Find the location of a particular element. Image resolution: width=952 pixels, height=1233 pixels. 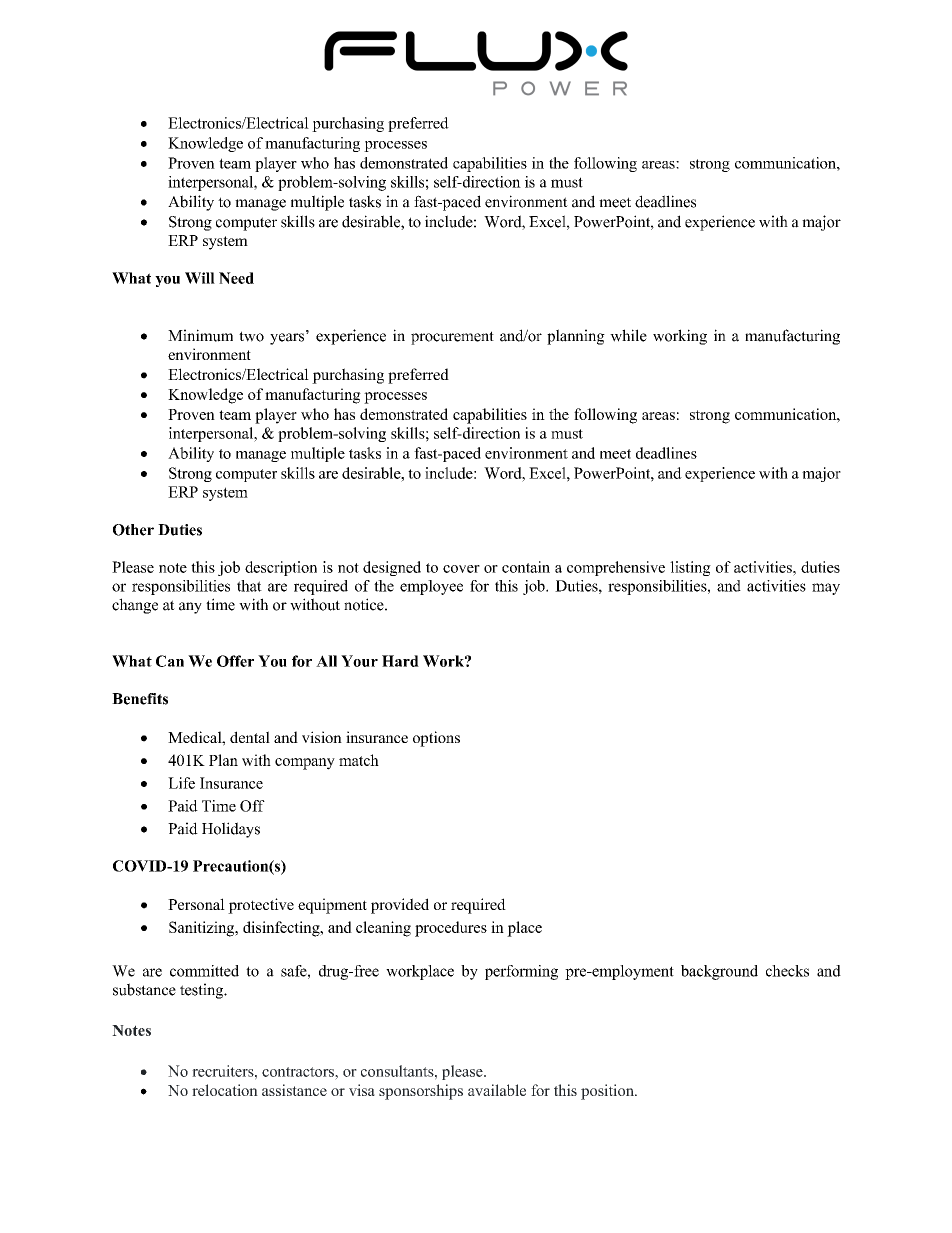

relocation is located at coordinates (225, 1090).
